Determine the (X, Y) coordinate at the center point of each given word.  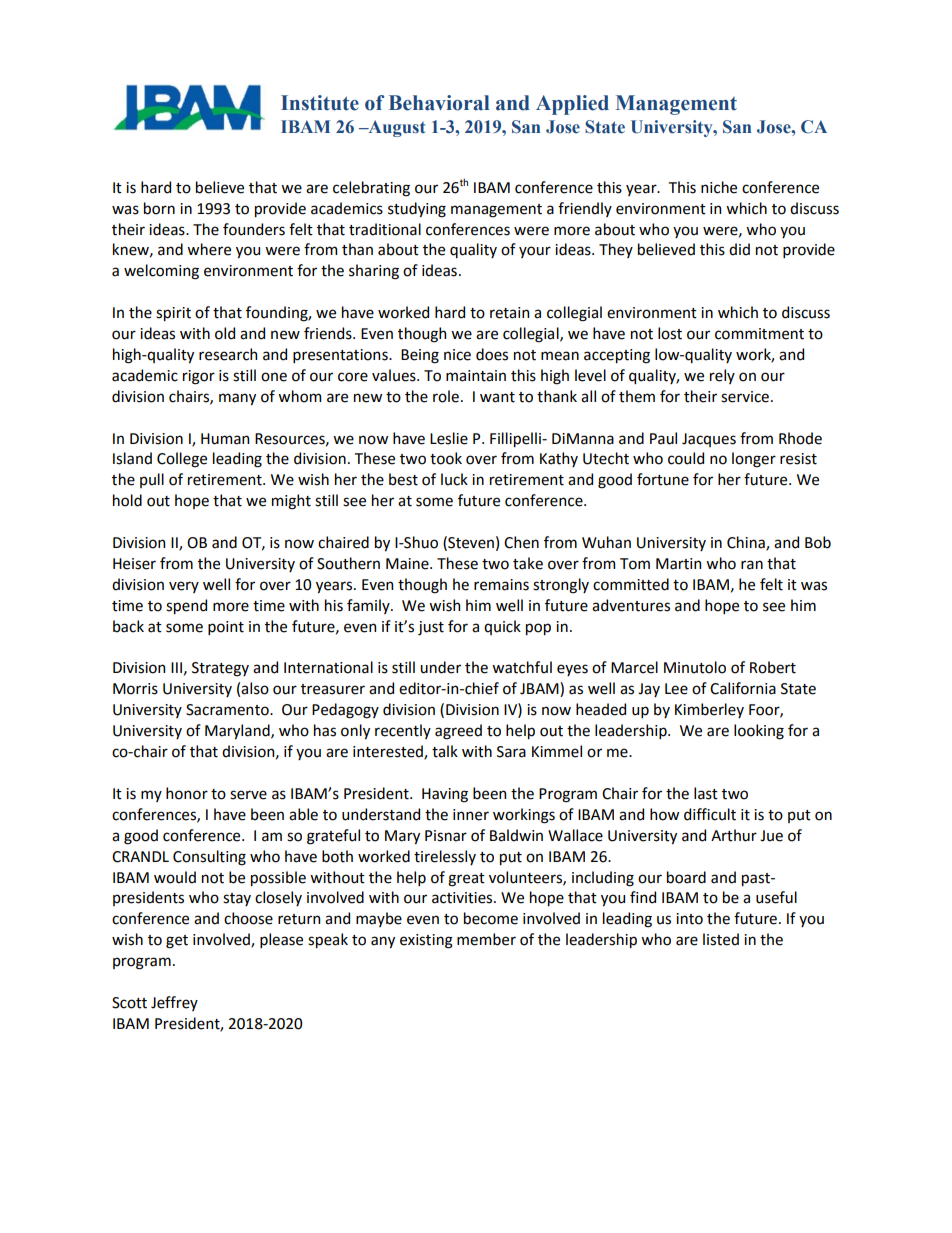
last (706, 793)
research (228, 354)
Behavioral (439, 103)
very (184, 587)
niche (719, 187)
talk (445, 751)
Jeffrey (174, 1003)
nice (457, 355)
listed (721, 939)
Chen (521, 542)
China (747, 543)
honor (187, 793)
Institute (320, 103)
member (486, 939)
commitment (759, 334)
